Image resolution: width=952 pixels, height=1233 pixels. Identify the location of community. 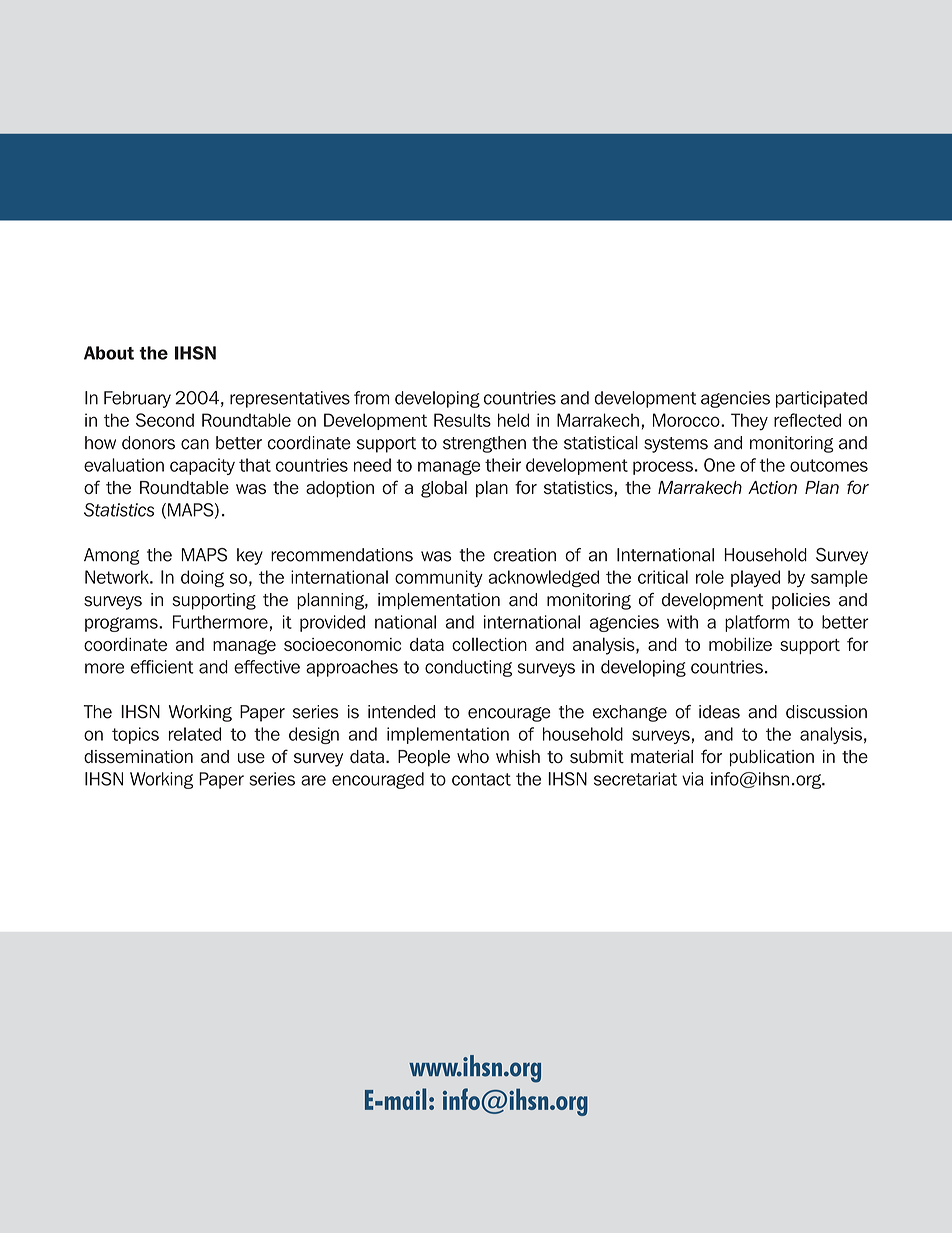
(439, 578).
